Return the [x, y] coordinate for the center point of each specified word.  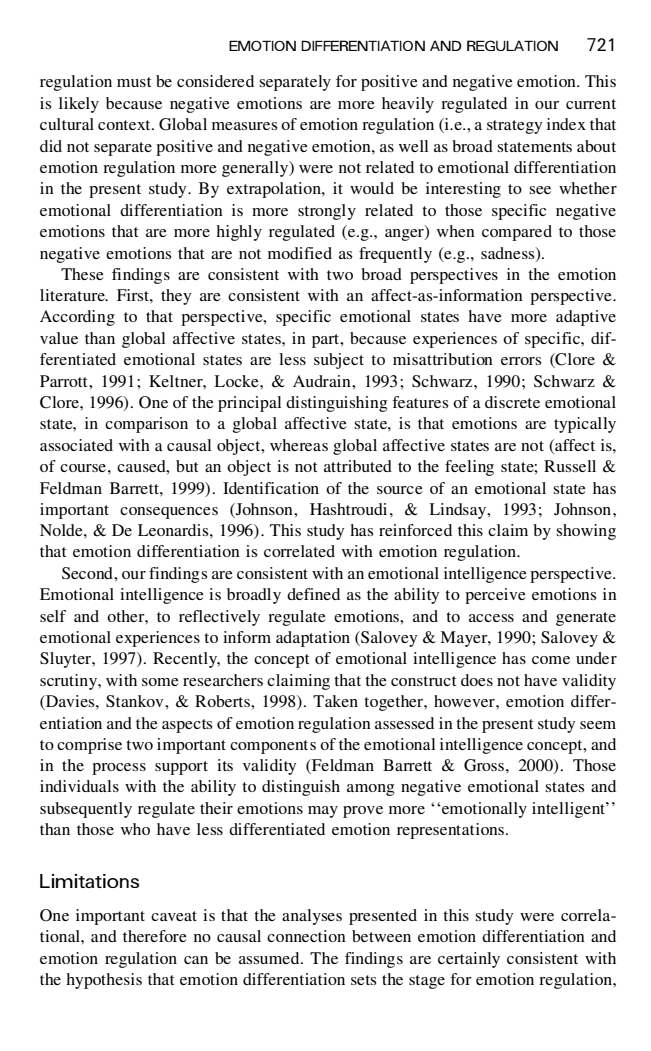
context [125, 125]
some [160, 682]
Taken [335, 701]
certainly [469, 960]
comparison [146, 425]
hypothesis [104, 981]
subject [339, 361]
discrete [512, 402]
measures [244, 126]
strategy [514, 127]
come [551, 660]
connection [306, 936]
